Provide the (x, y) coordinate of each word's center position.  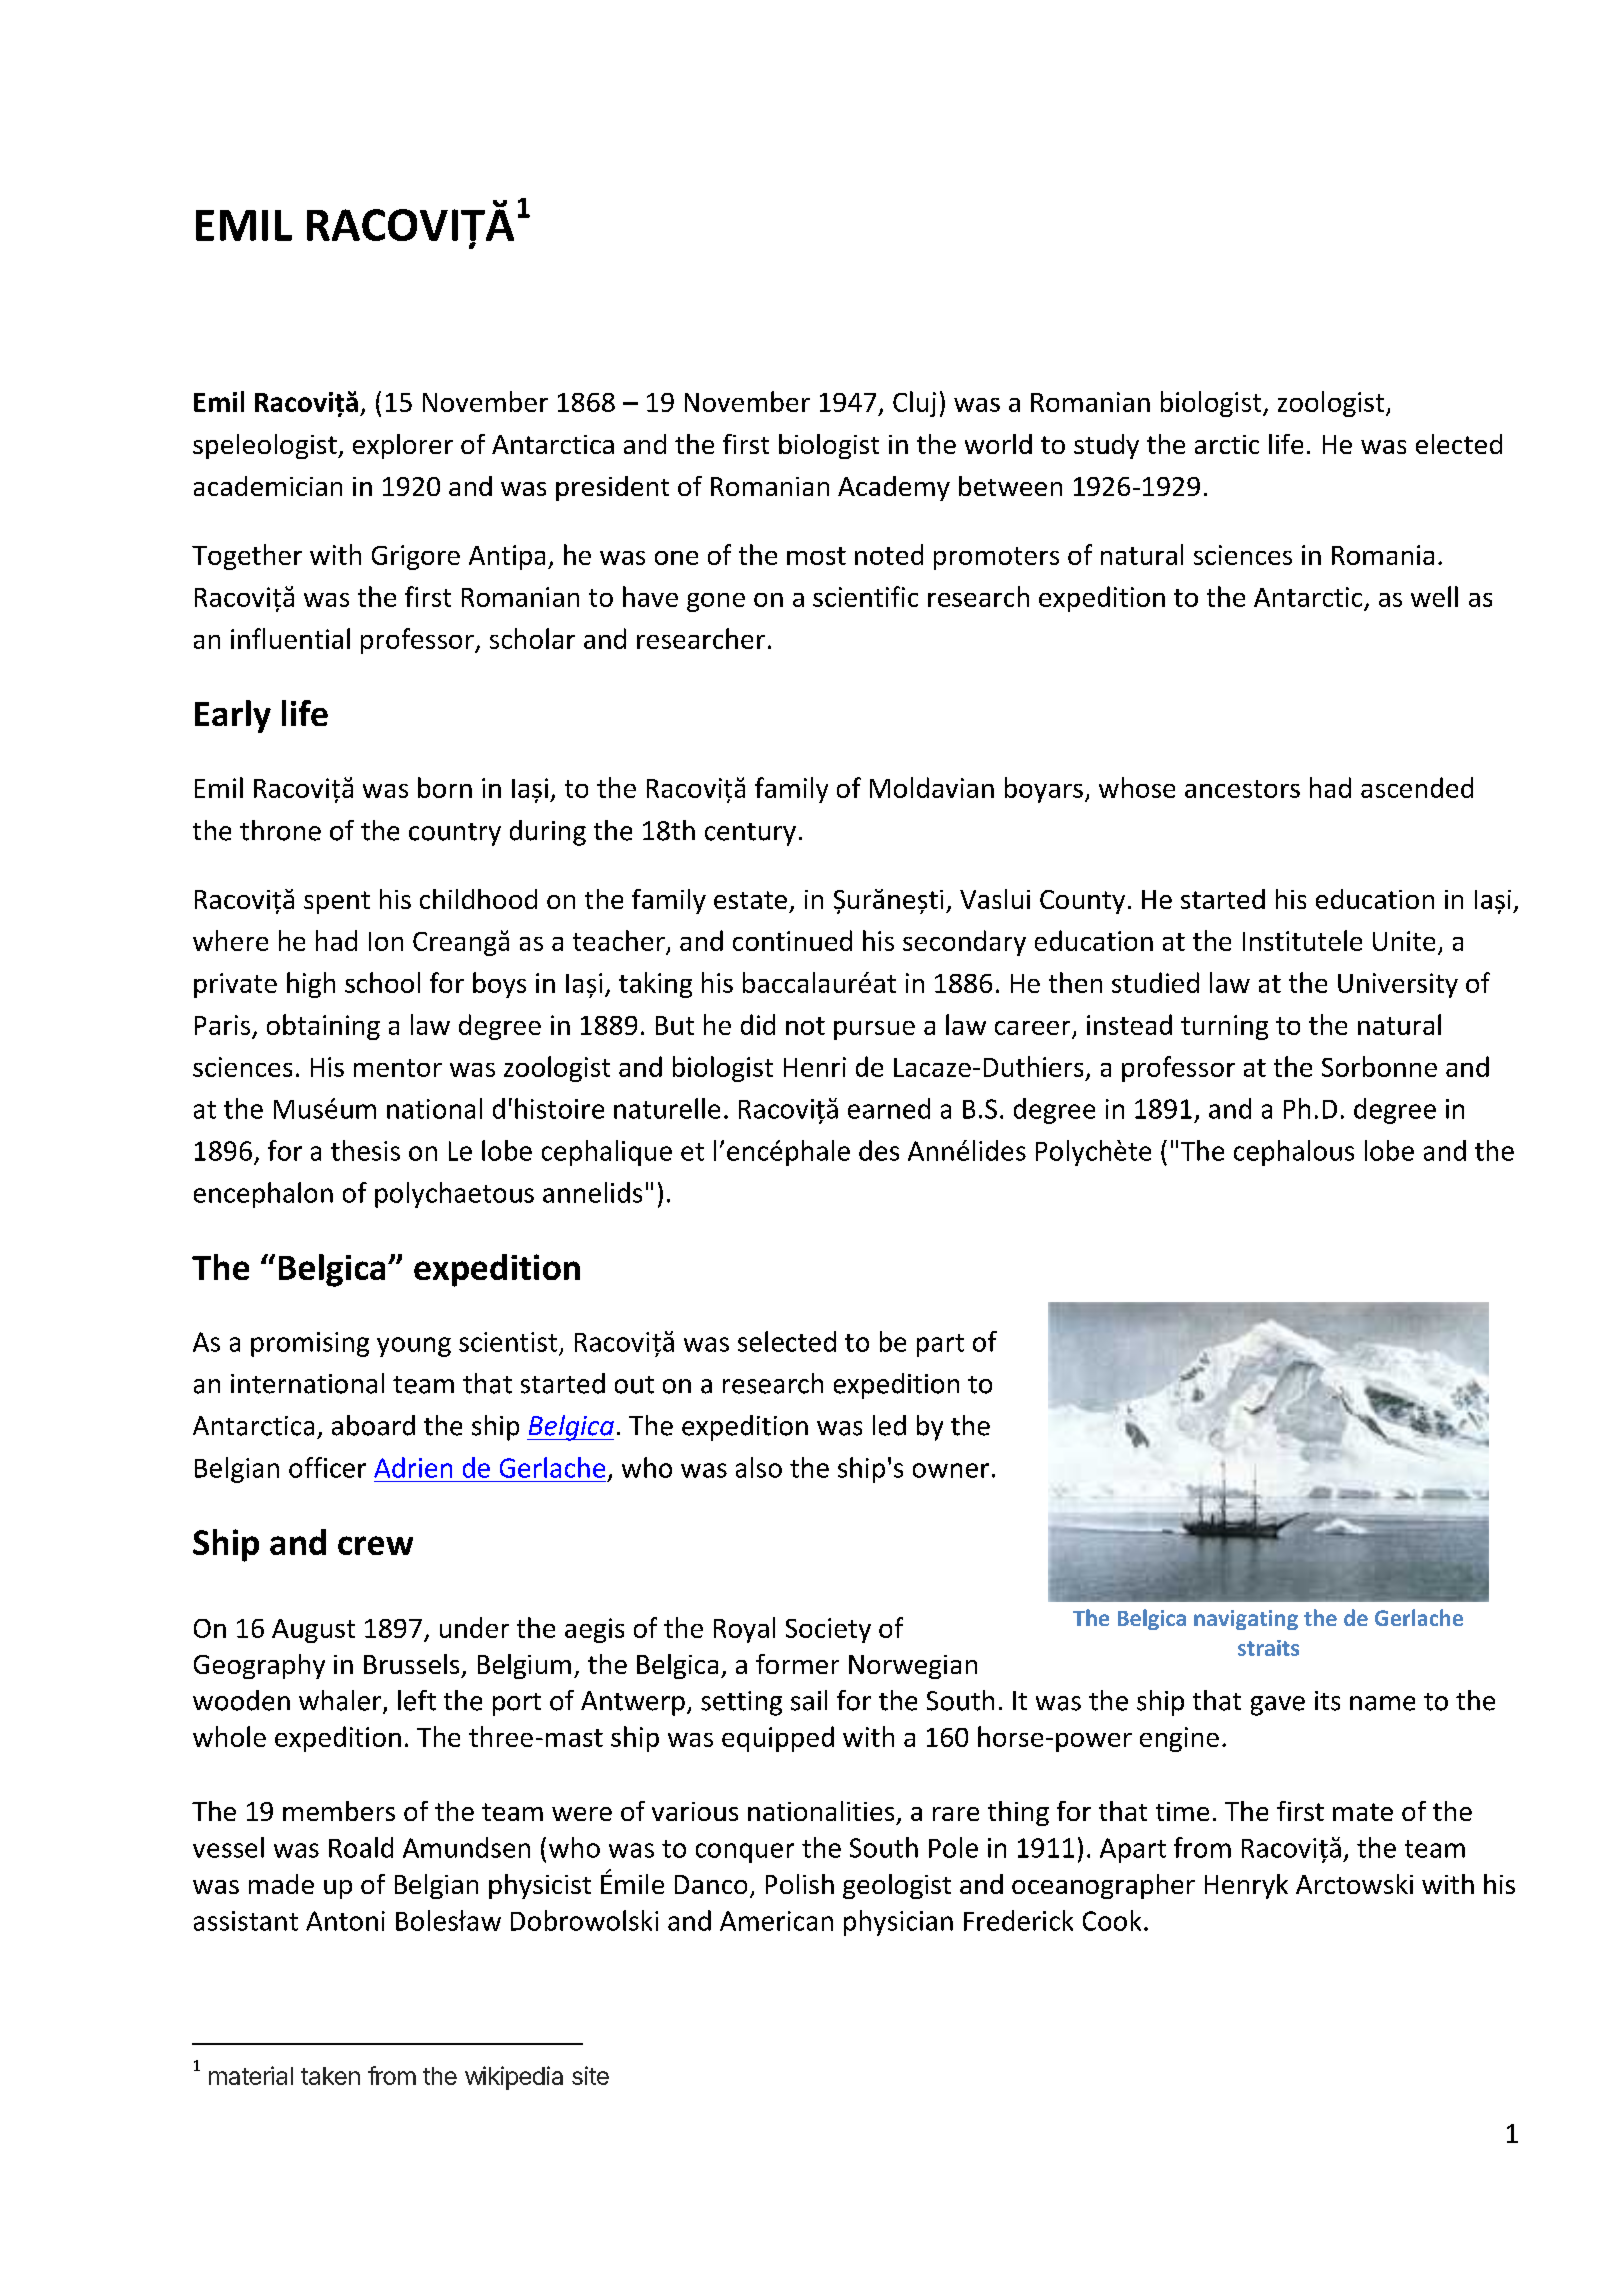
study (1106, 446)
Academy (894, 488)
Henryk (1246, 1886)
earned (889, 1108)
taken (330, 2076)
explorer (403, 446)
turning (1224, 1027)
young (414, 1347)
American (776, 1921)
